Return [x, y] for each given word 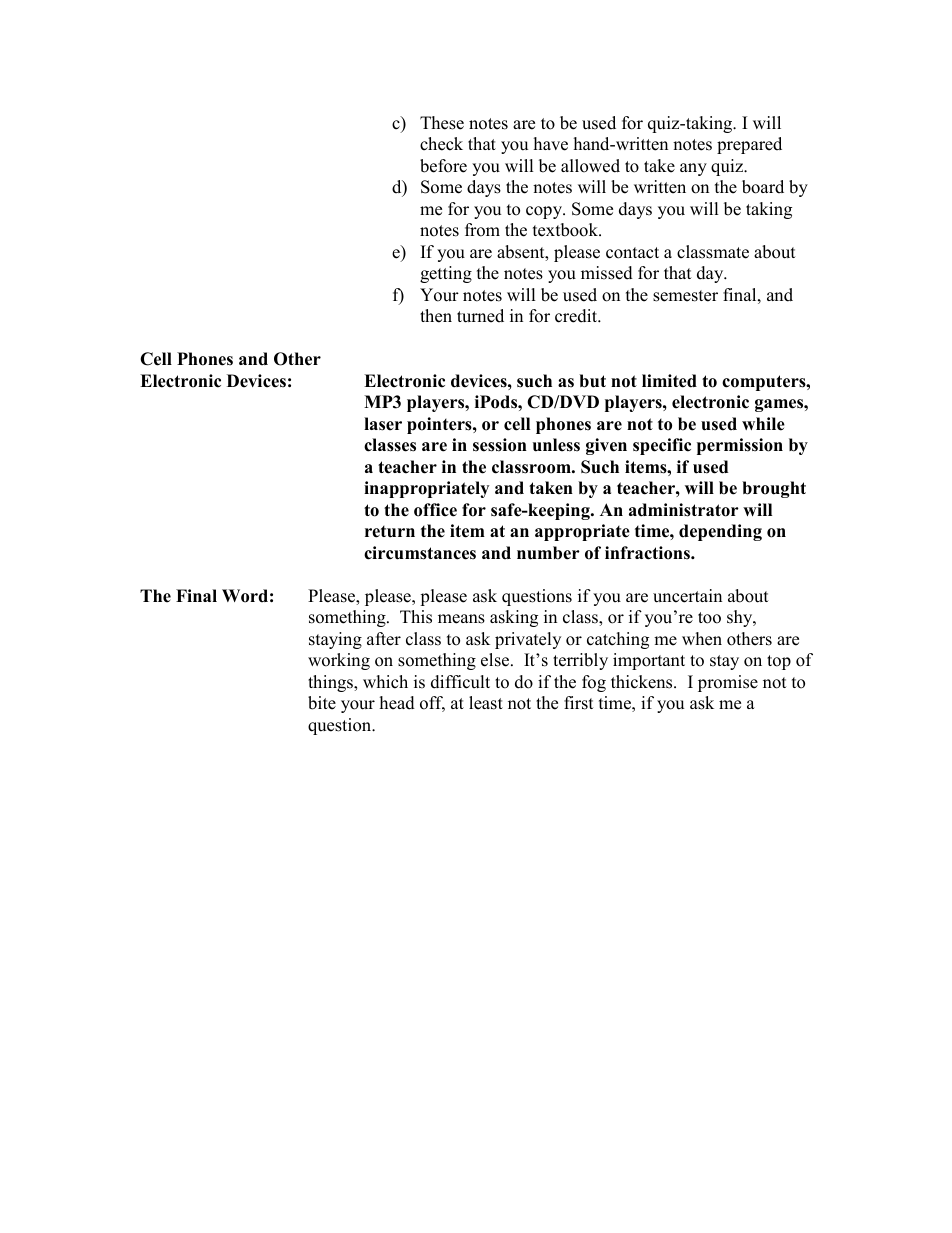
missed [607, 273]
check [441, 144]
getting [446, 274]
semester [685, 296]
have [551, 144]
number [548, 553]
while [763, 424]
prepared [749, 145]
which [385, 682]
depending [720, 532]
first [579, 703]
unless [556, 445]
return [390, 532]
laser [383, 424]
